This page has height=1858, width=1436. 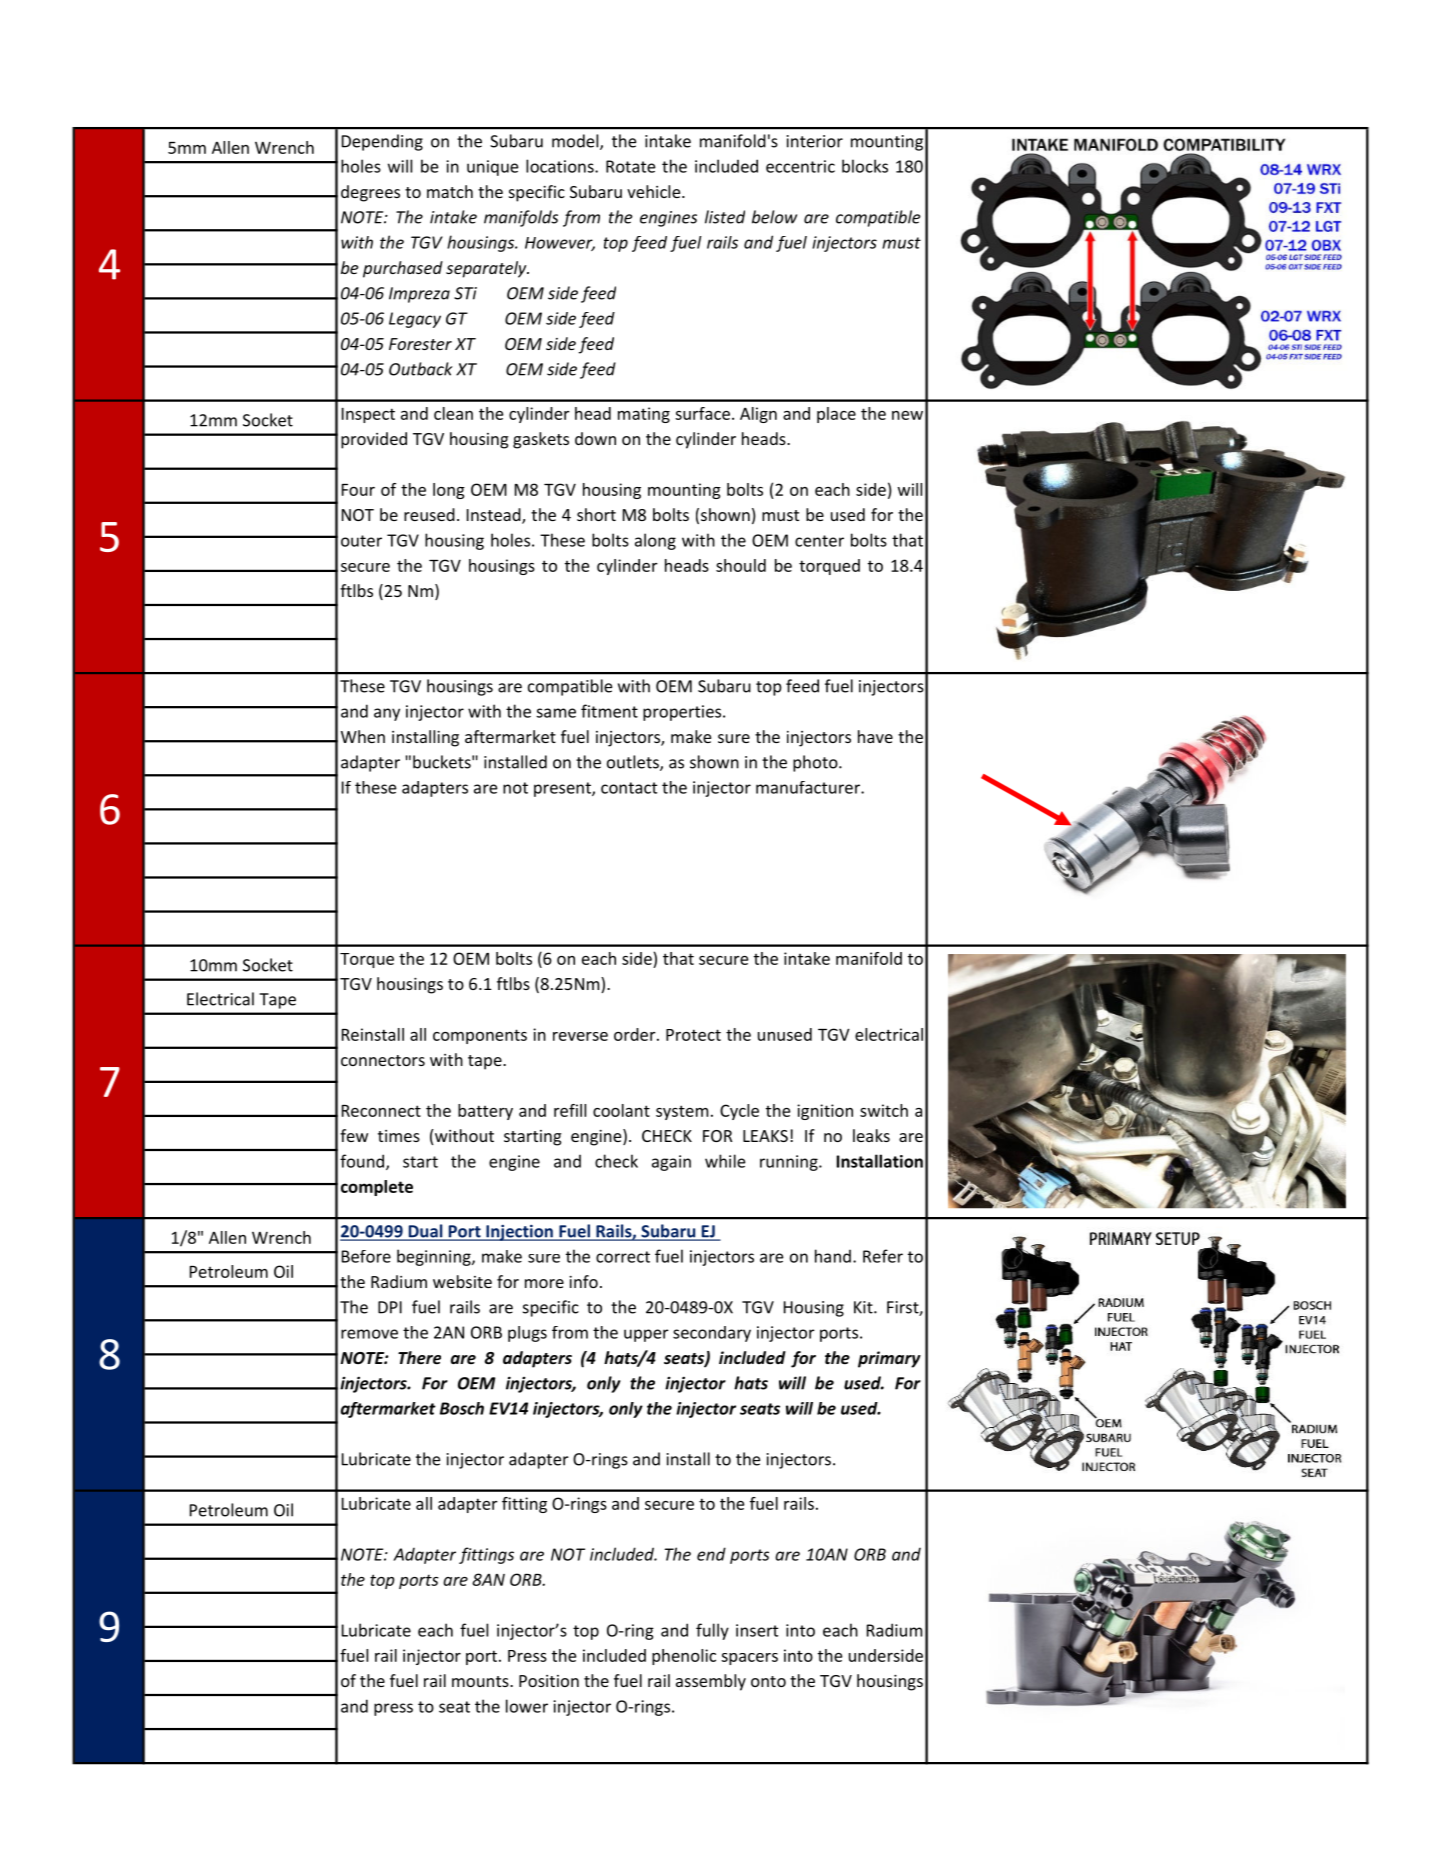 What do you see at coordinates (646, 1335) in the page?
I see `upper` at bounding box center [646, 1335].
